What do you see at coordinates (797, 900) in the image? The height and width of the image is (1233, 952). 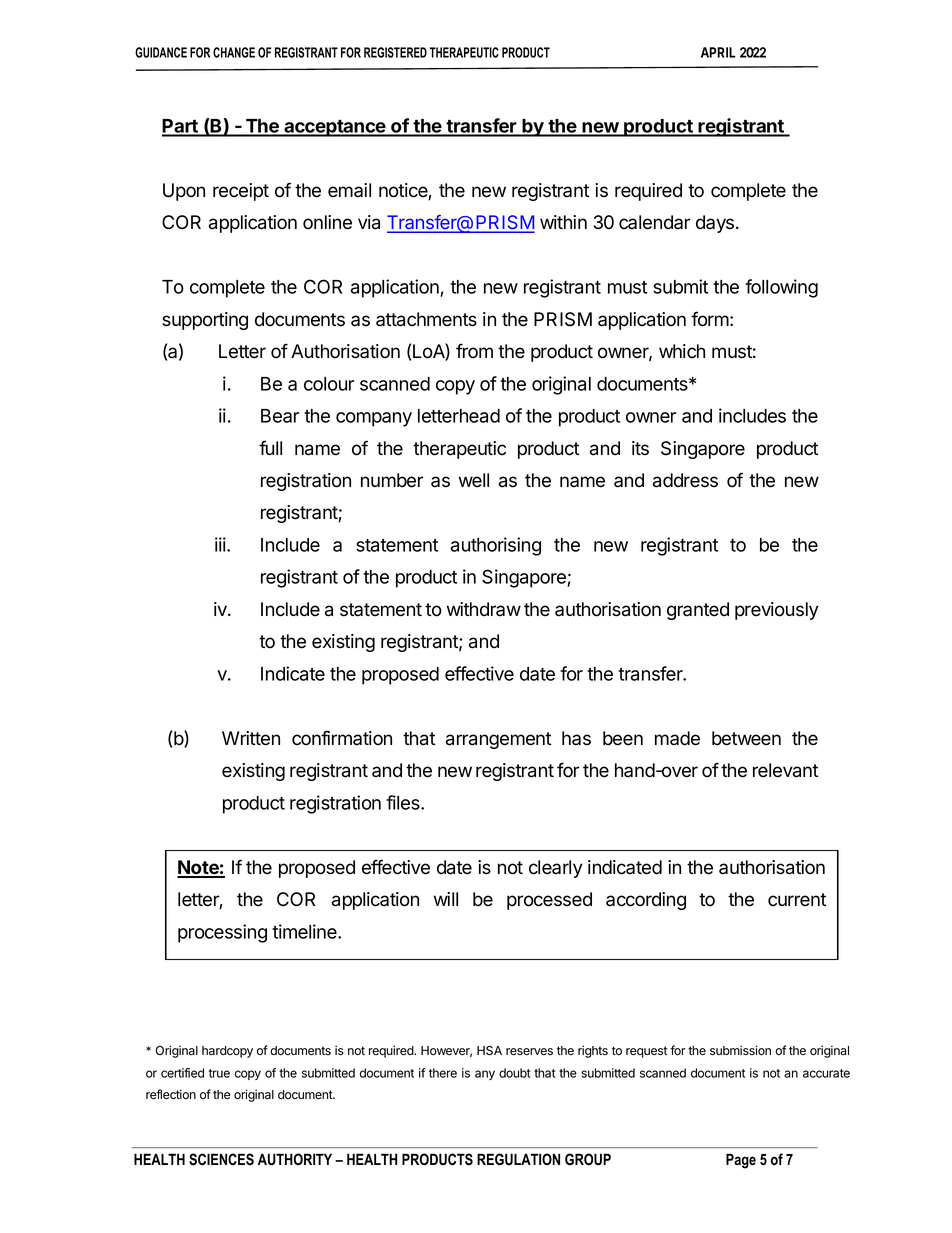 I see `current` at bounding box center [797, 900].
